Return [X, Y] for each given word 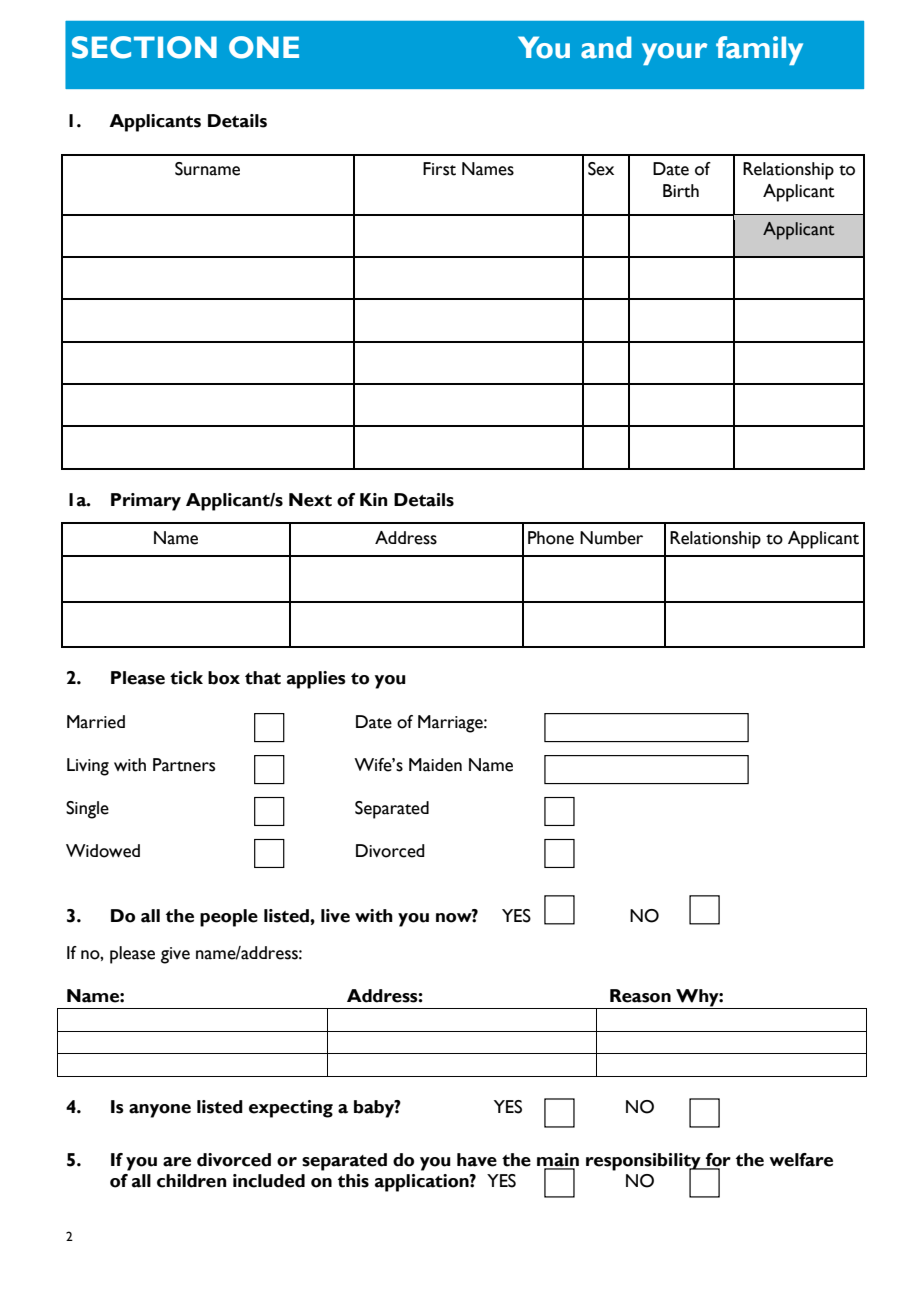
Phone [551, 538]
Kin [374, 499]
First [439, 169]
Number [611, 538]
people [229, 918]
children [192, 1181]
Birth [681, 191]
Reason [640, 996]
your [675, 54]
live [335, 916]
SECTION [144, 47]
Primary [146, 502]
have [477, 1160]
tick [186, 678]
